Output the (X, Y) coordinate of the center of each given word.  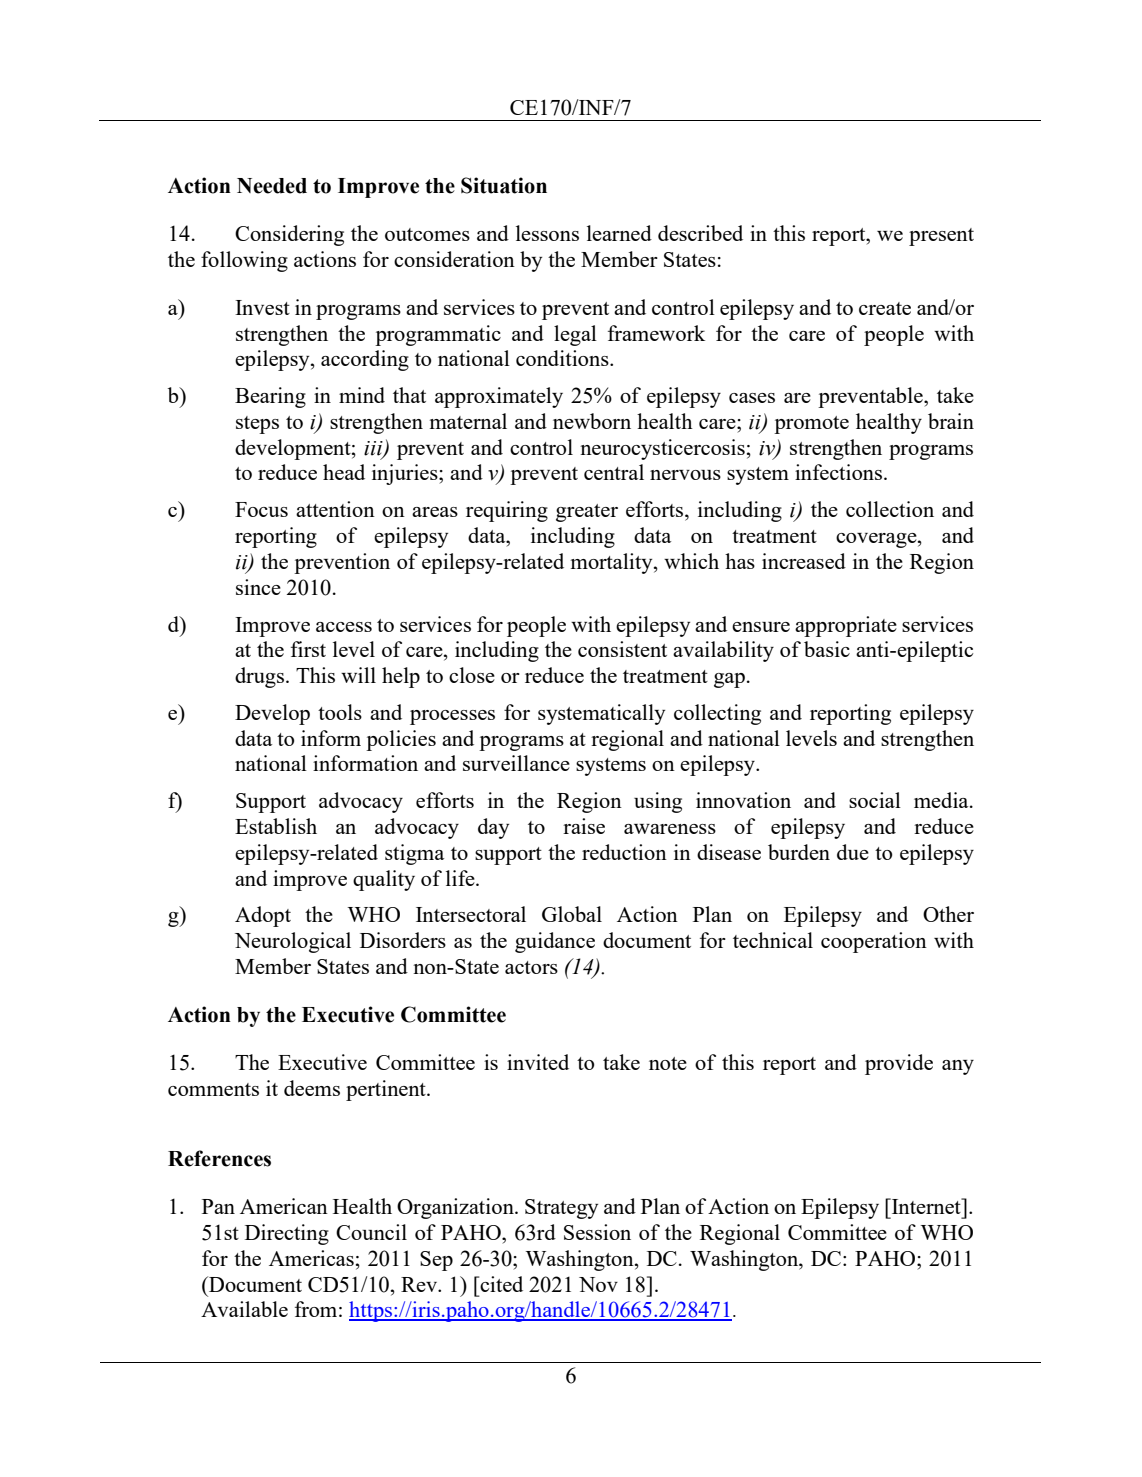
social (875, 800)
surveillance (516, 763)
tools (340, 712)
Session (597, 1232)
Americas (311, 1258)
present (941, 237)
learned (619, 233)
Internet (926, 1206)
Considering (289, 235)
